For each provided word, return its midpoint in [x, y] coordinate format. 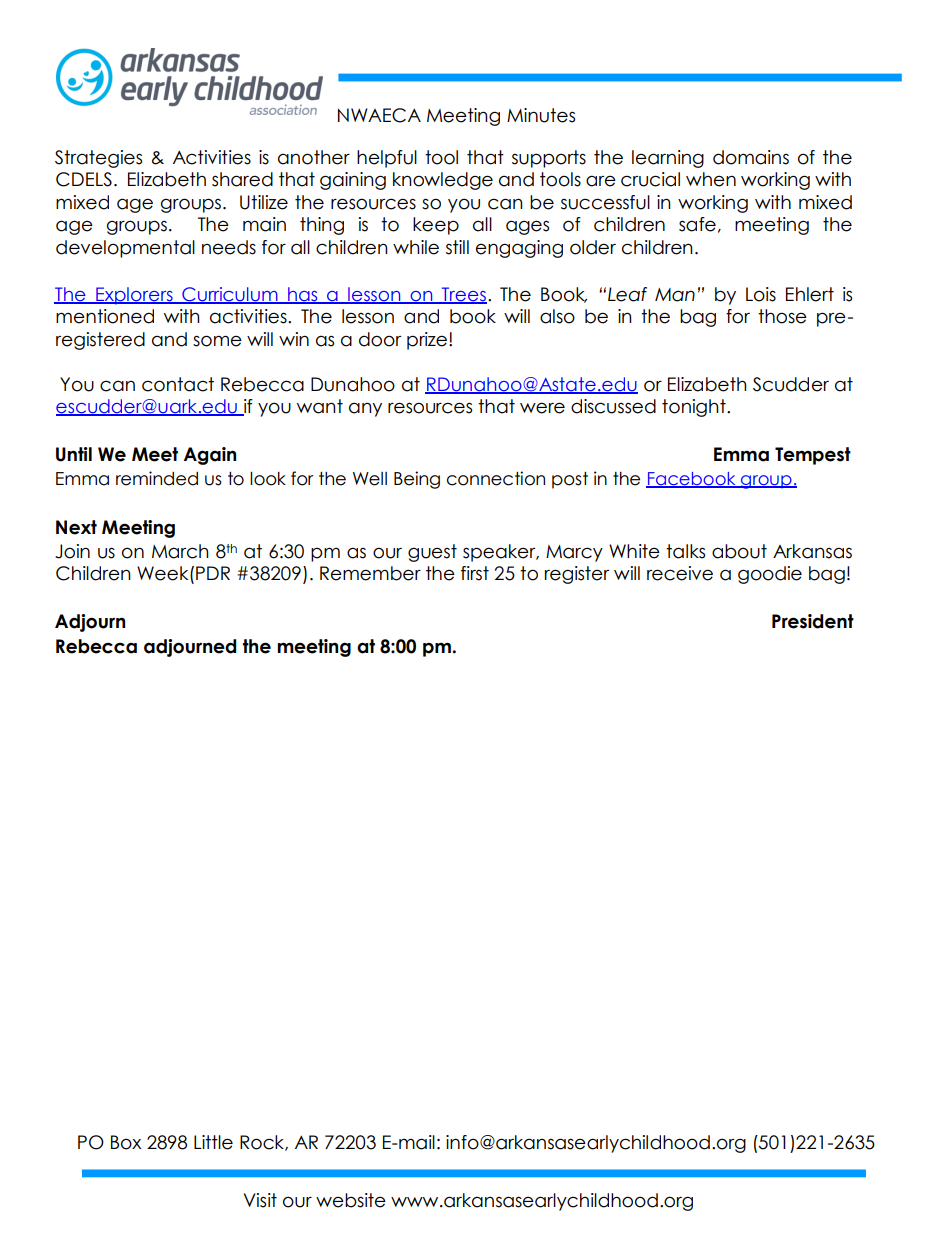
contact [178, 384]
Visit [260, 1200]
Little [213, 1142]
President [813, 621]
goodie [770, 575]
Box [126, 1142]
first [475, 573]
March [180, 551]
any [365, 409]
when [711, 179]
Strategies [98, 159]
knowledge [443, 181]
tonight [695, 408]
